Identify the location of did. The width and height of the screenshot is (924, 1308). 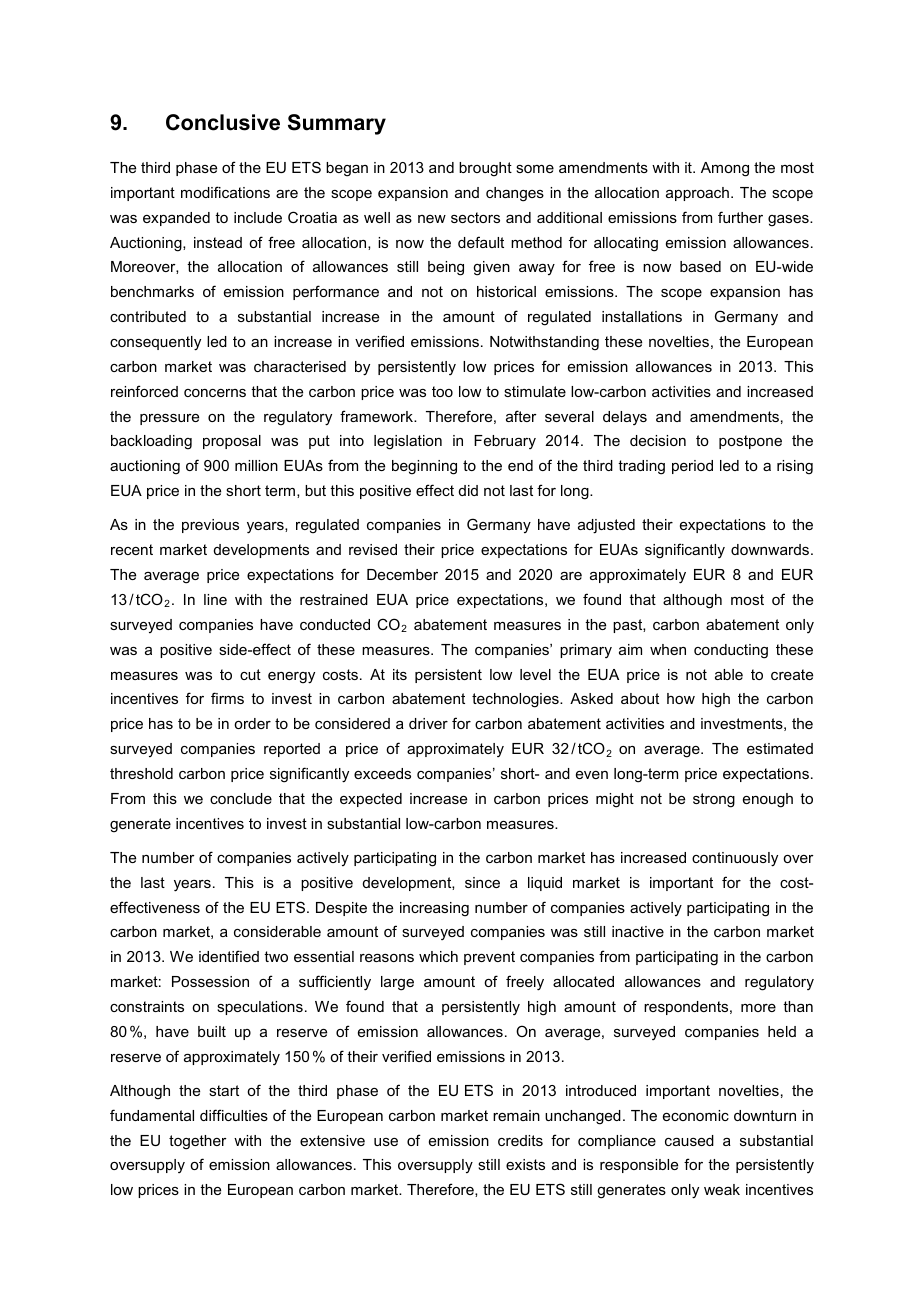
(468, 490).
